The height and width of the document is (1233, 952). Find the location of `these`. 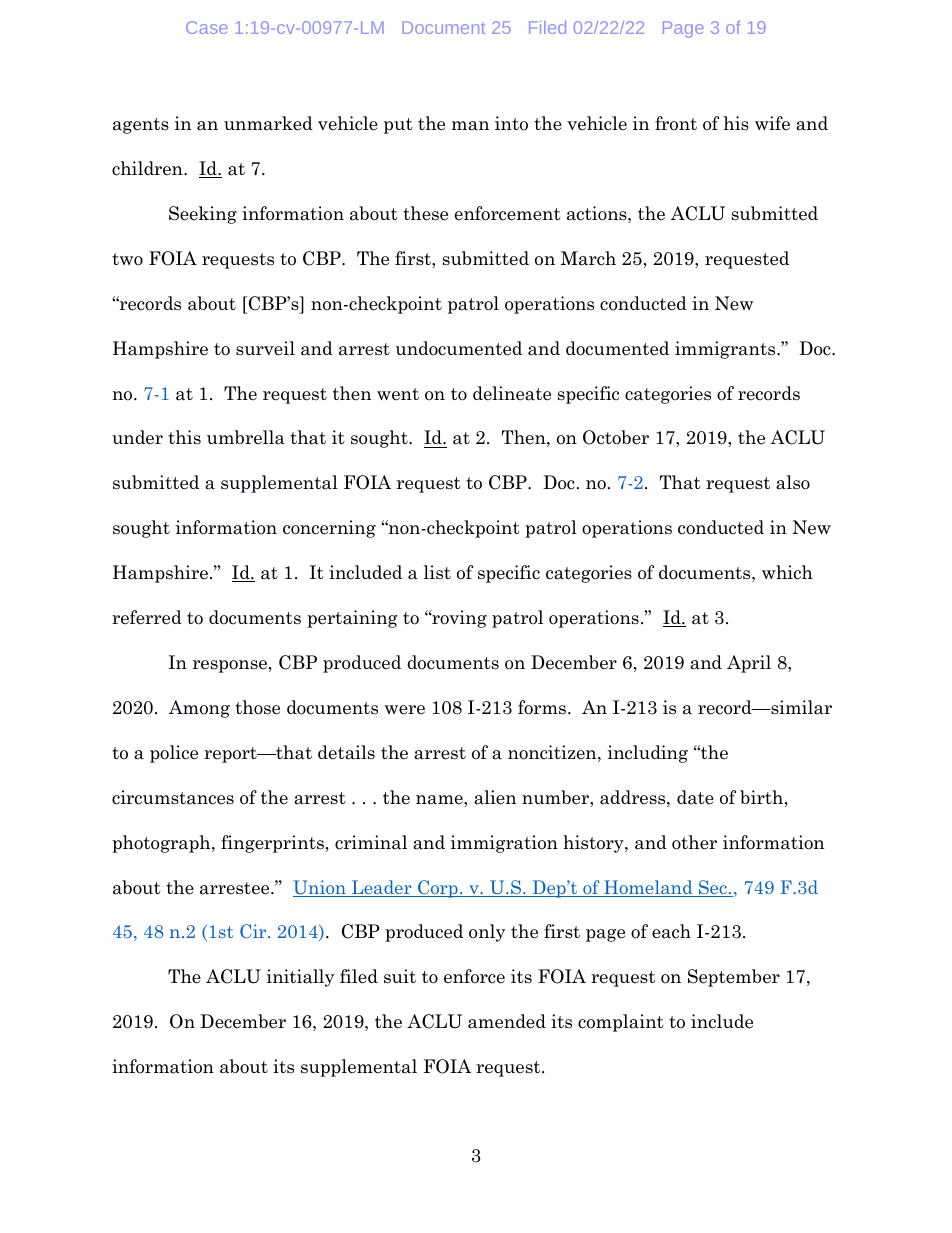

these is located at coordinates (425, 213).
